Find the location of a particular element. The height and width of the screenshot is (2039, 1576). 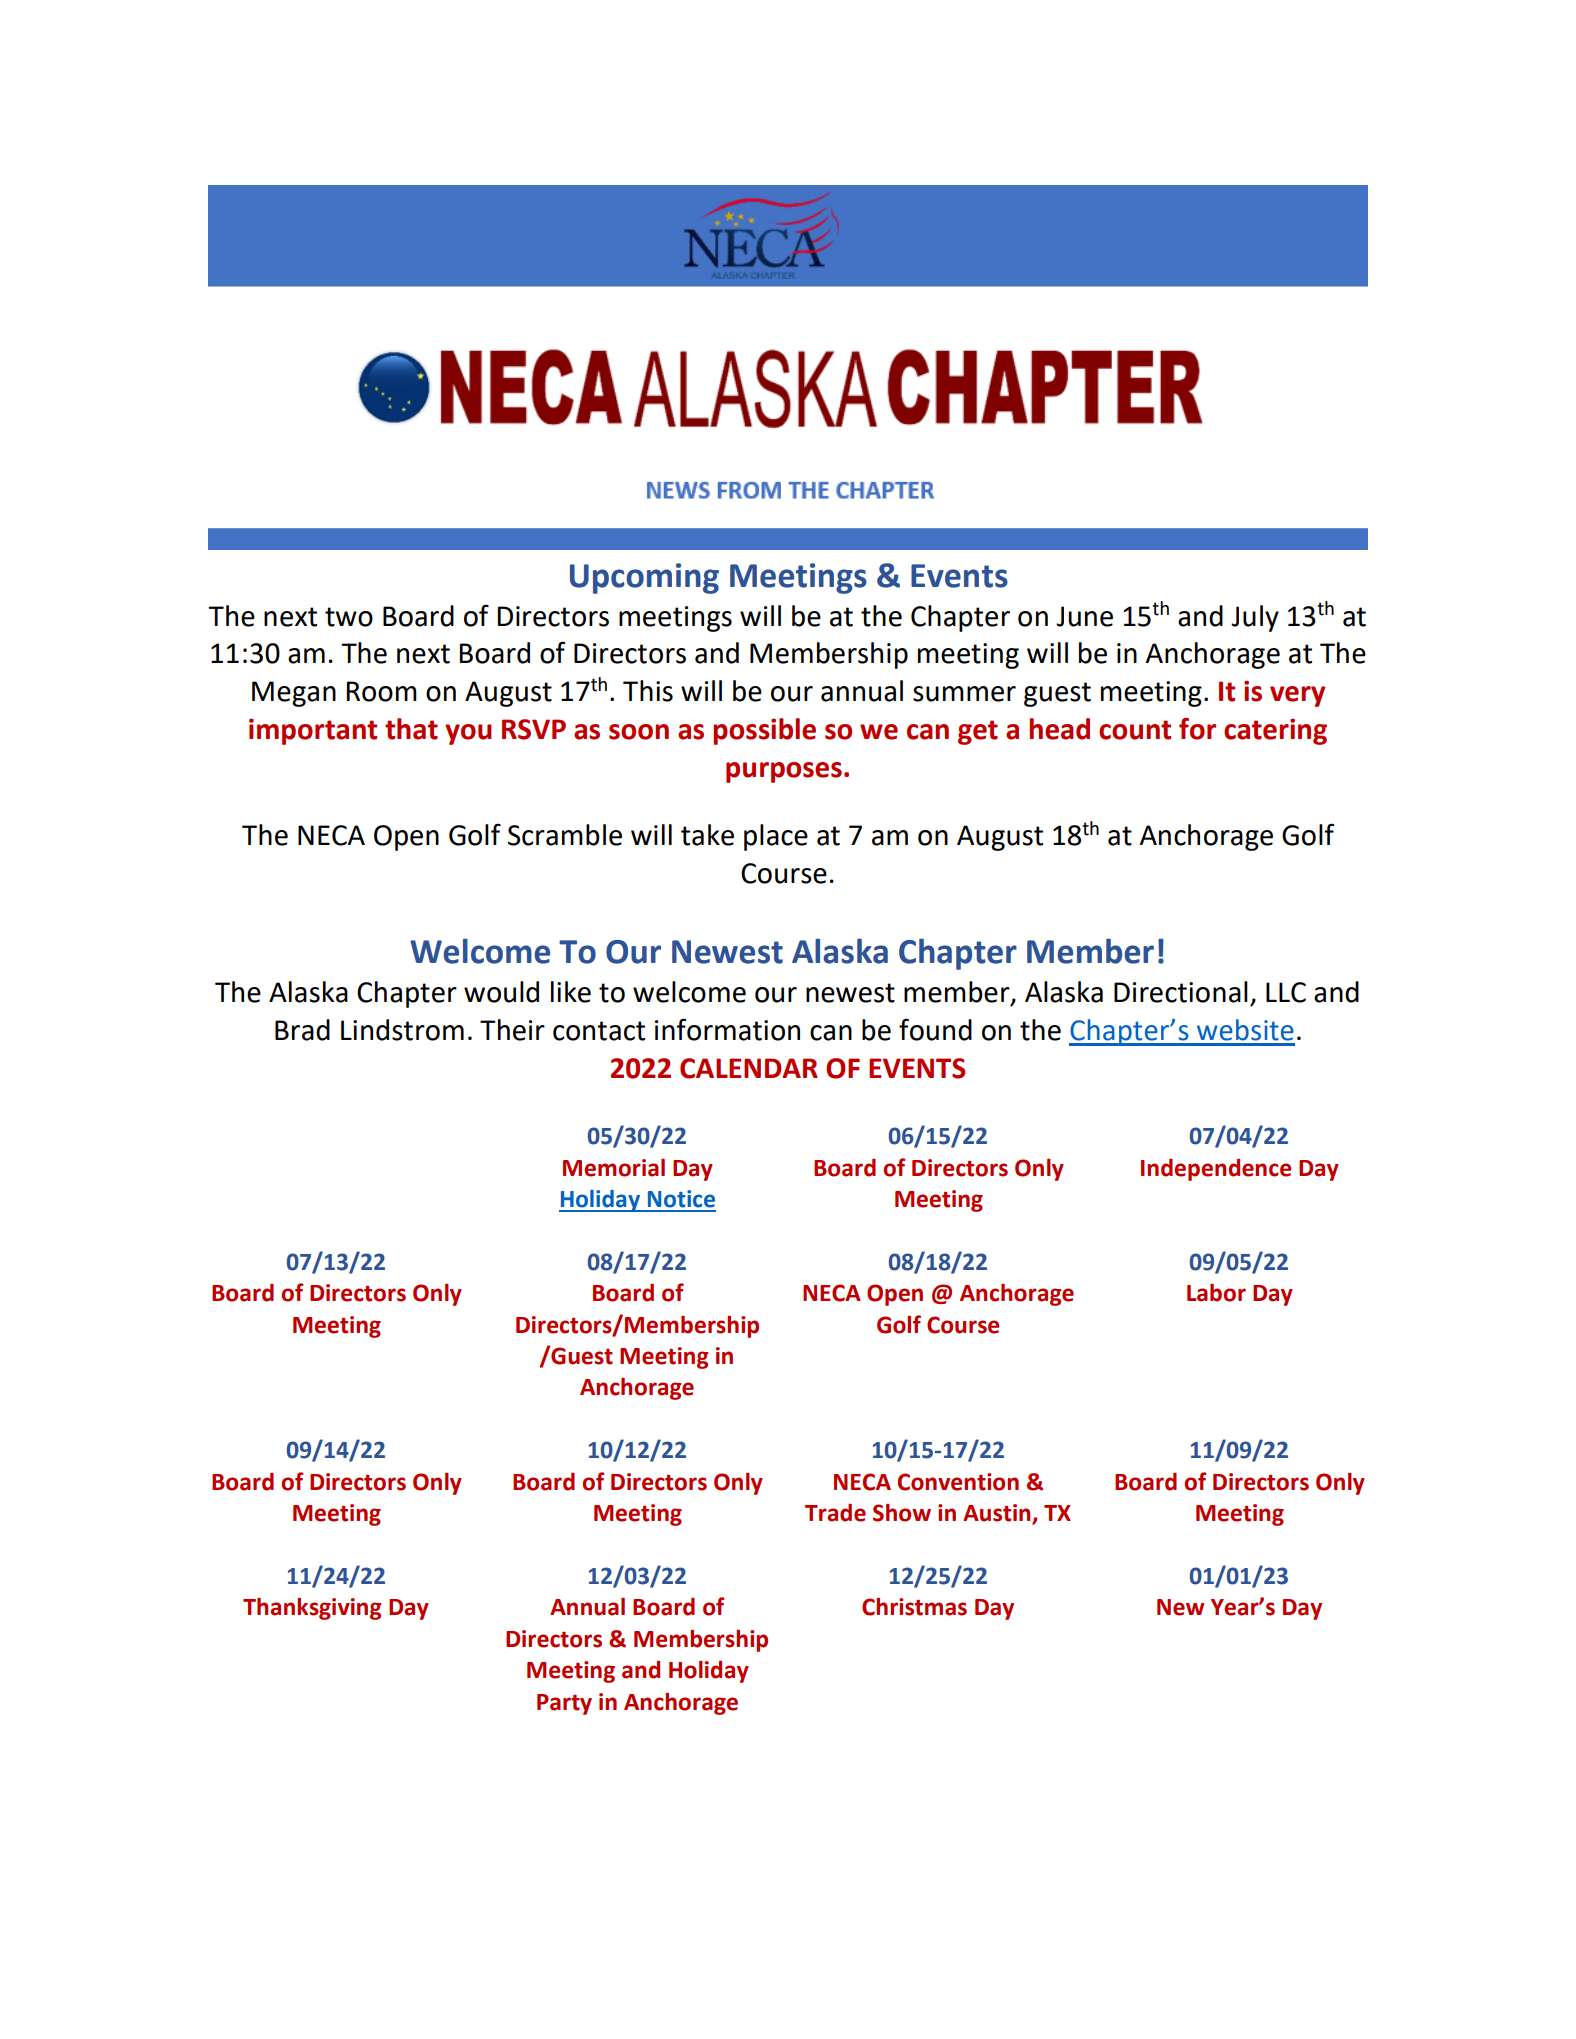

two is located at coordinates (349, 617).
